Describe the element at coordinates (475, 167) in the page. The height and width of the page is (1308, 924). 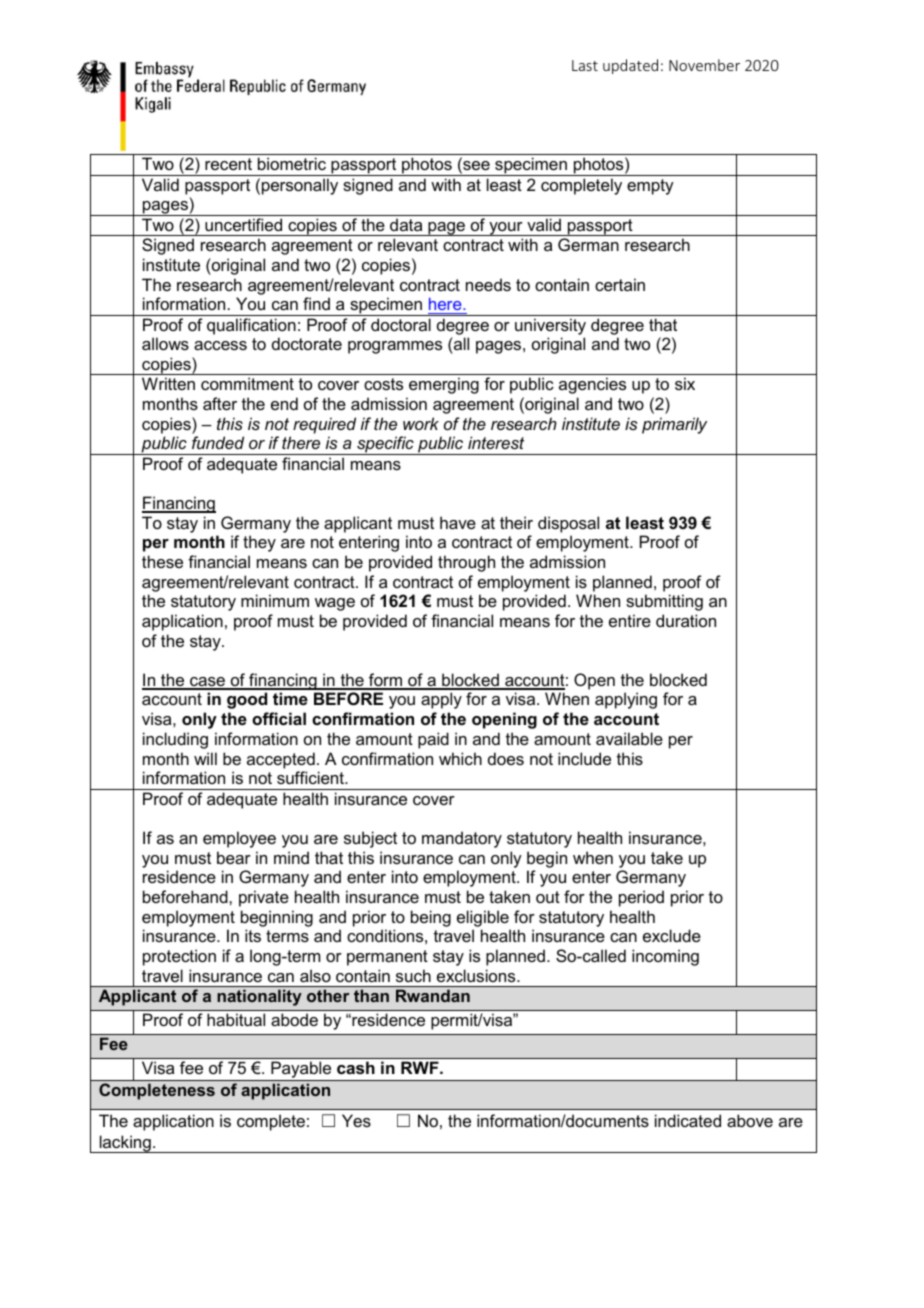
I see `see` at that location.
